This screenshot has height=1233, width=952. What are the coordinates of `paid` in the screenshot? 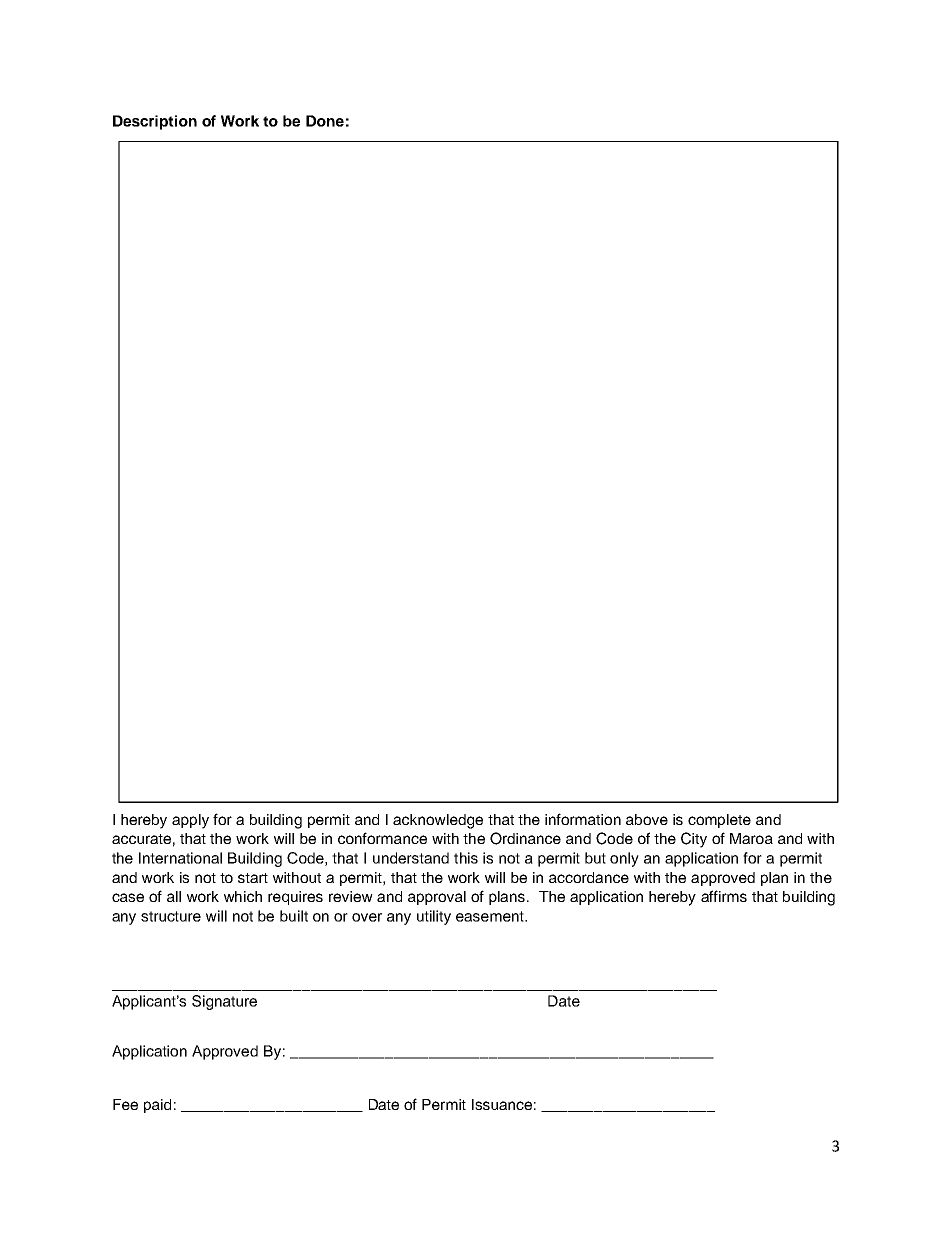 It's located at (157, 1106).
